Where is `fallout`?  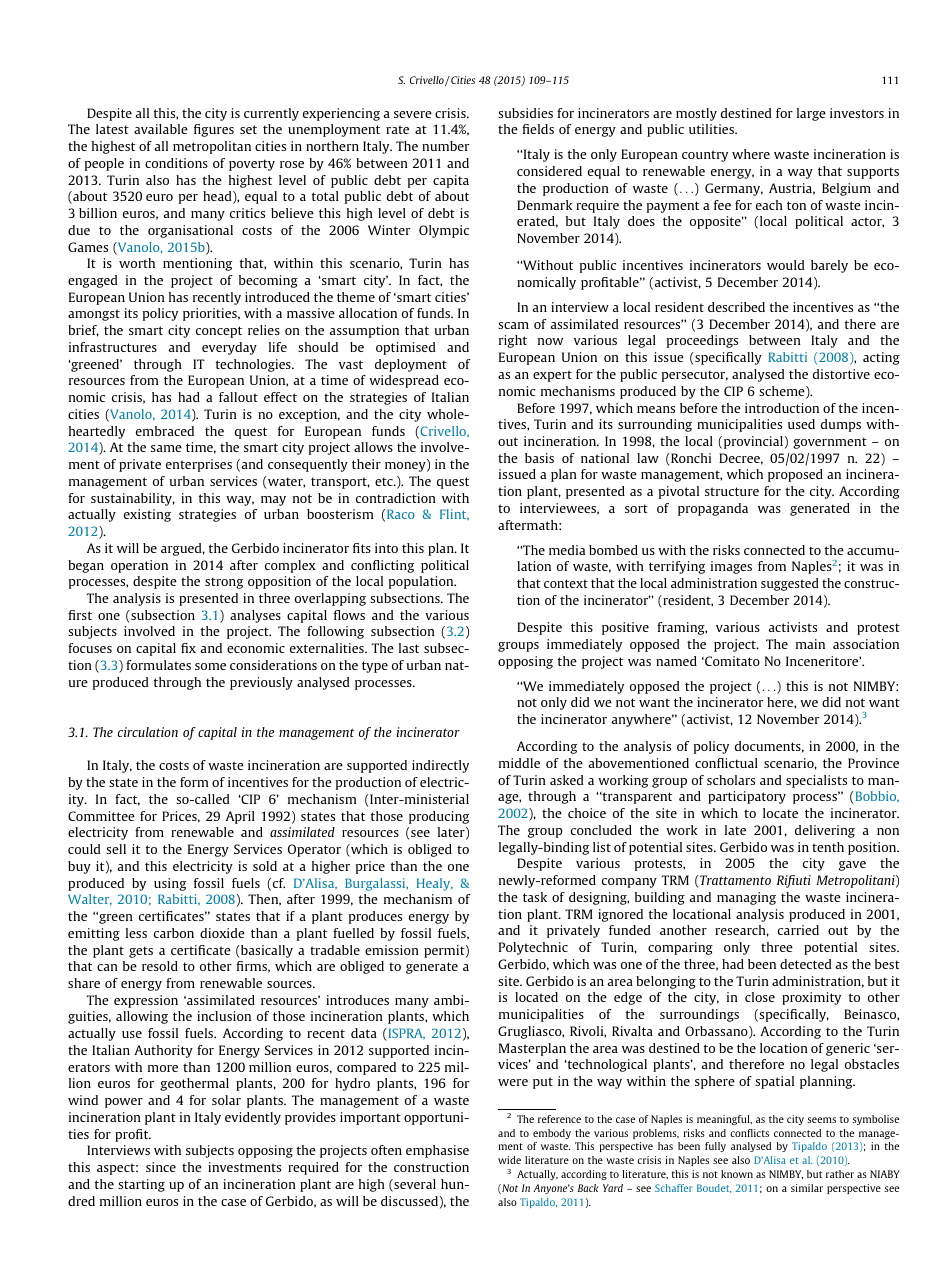
fallout is located at coordinates (238, 397).
